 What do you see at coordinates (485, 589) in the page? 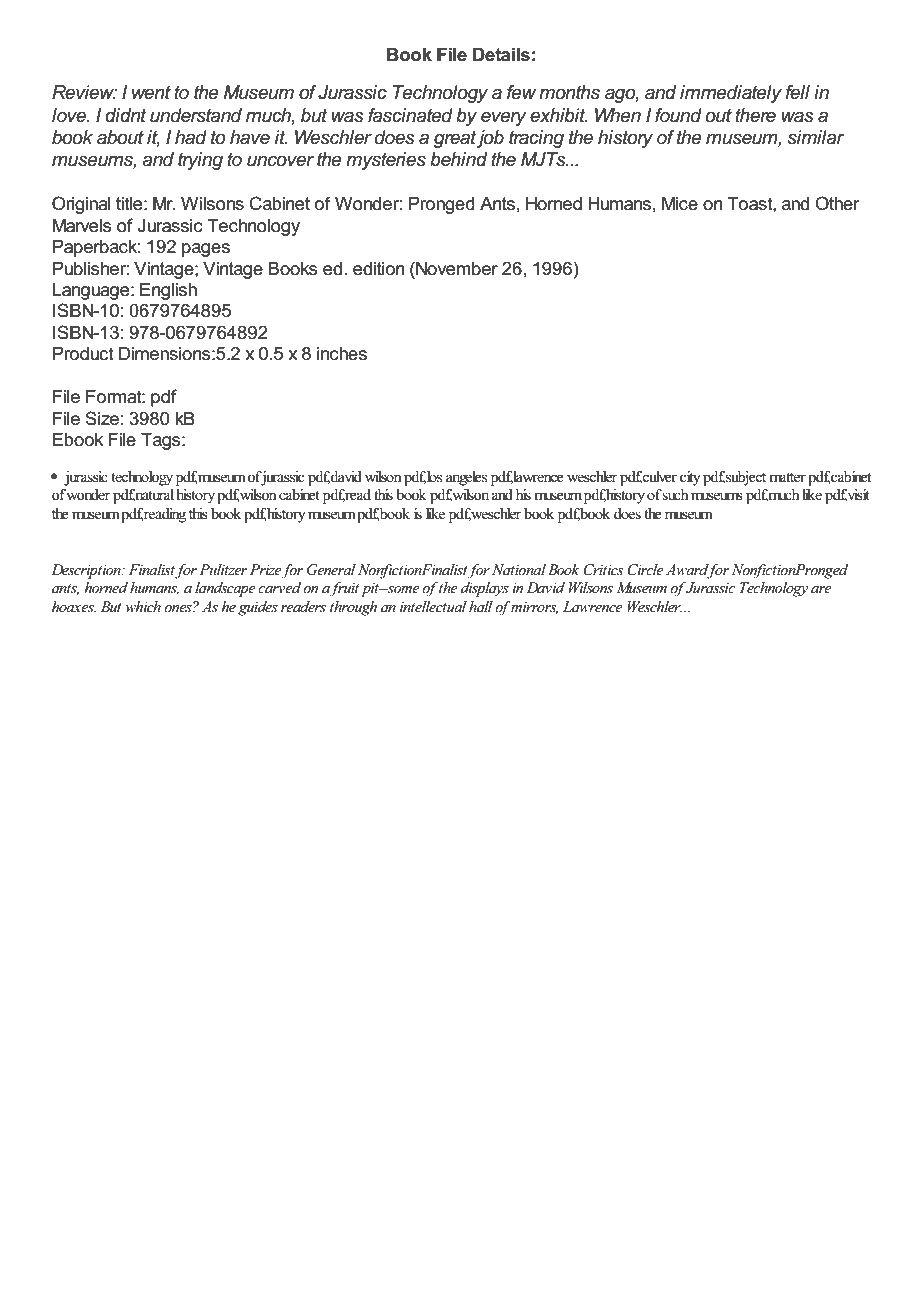
I see `displays` at bounding box center [485, 589].
